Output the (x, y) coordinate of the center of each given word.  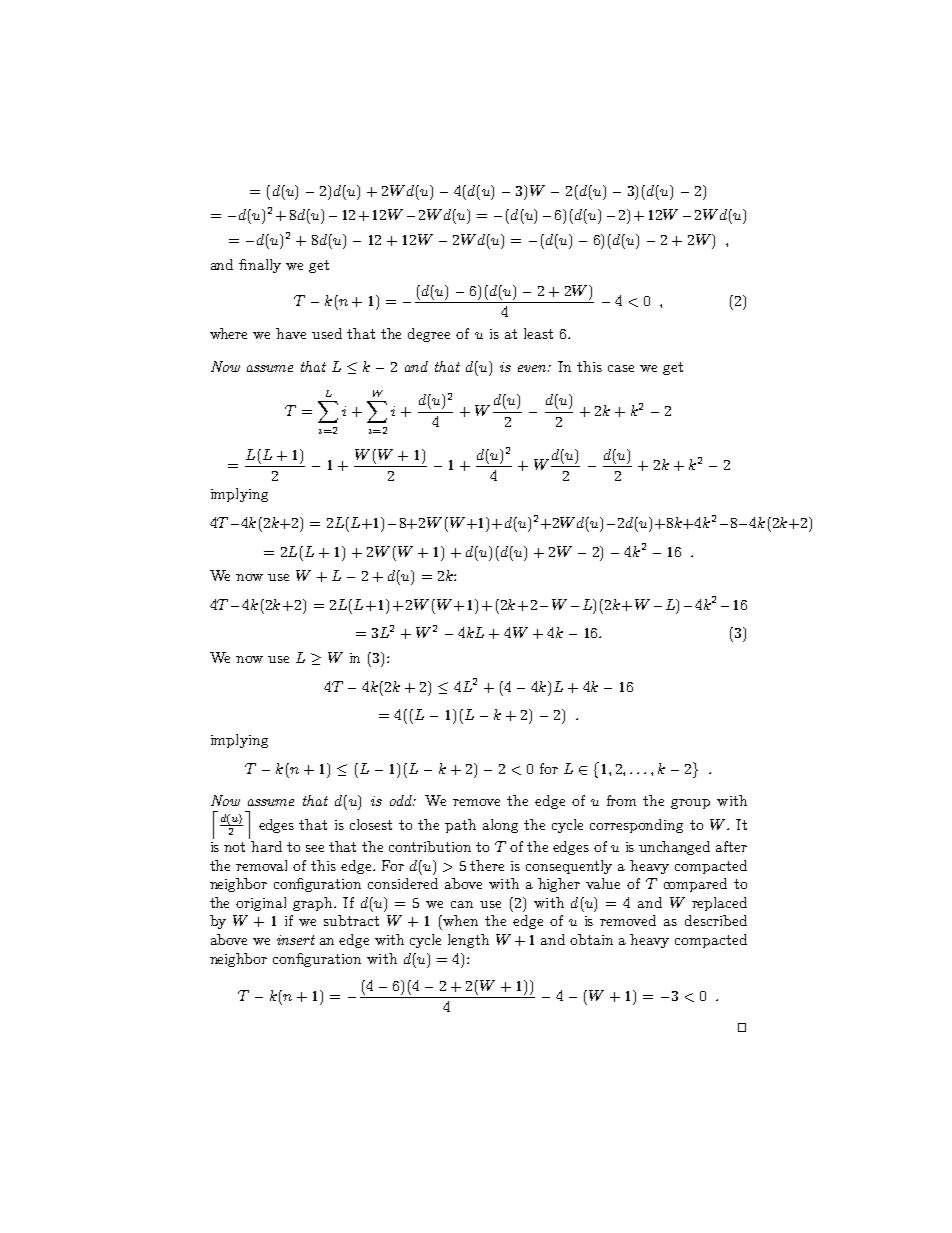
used (327, 333)
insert (296, 940)
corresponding (636, 826)
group (690, 804)
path (460, 826)
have (291, 333)
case (621, 368)
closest (371, 824)
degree (429, 335)
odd (402, 800)
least (538, 333)
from (621, 800)
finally (260, 266)
